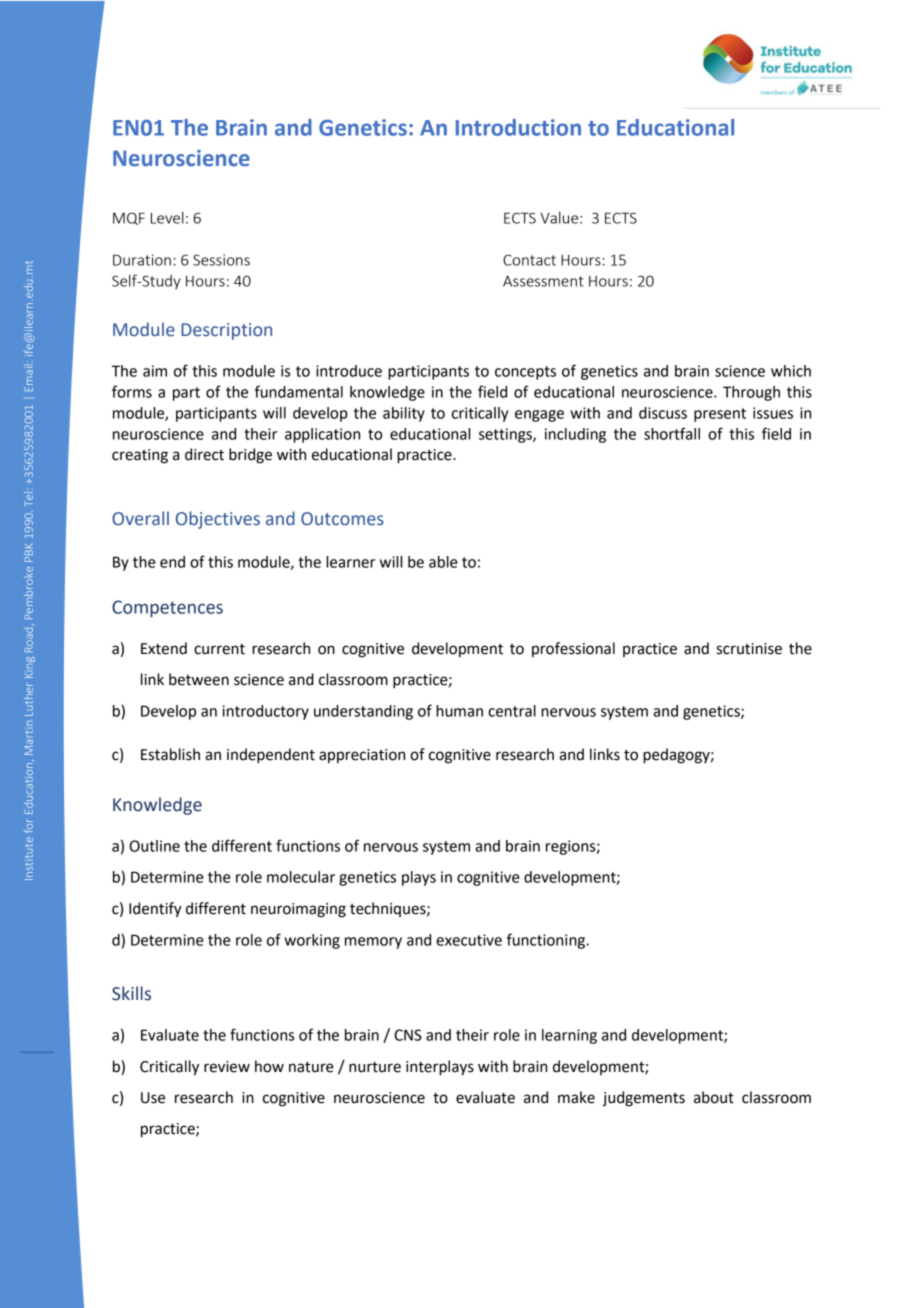  I want to click on human, so click(459, 711).
